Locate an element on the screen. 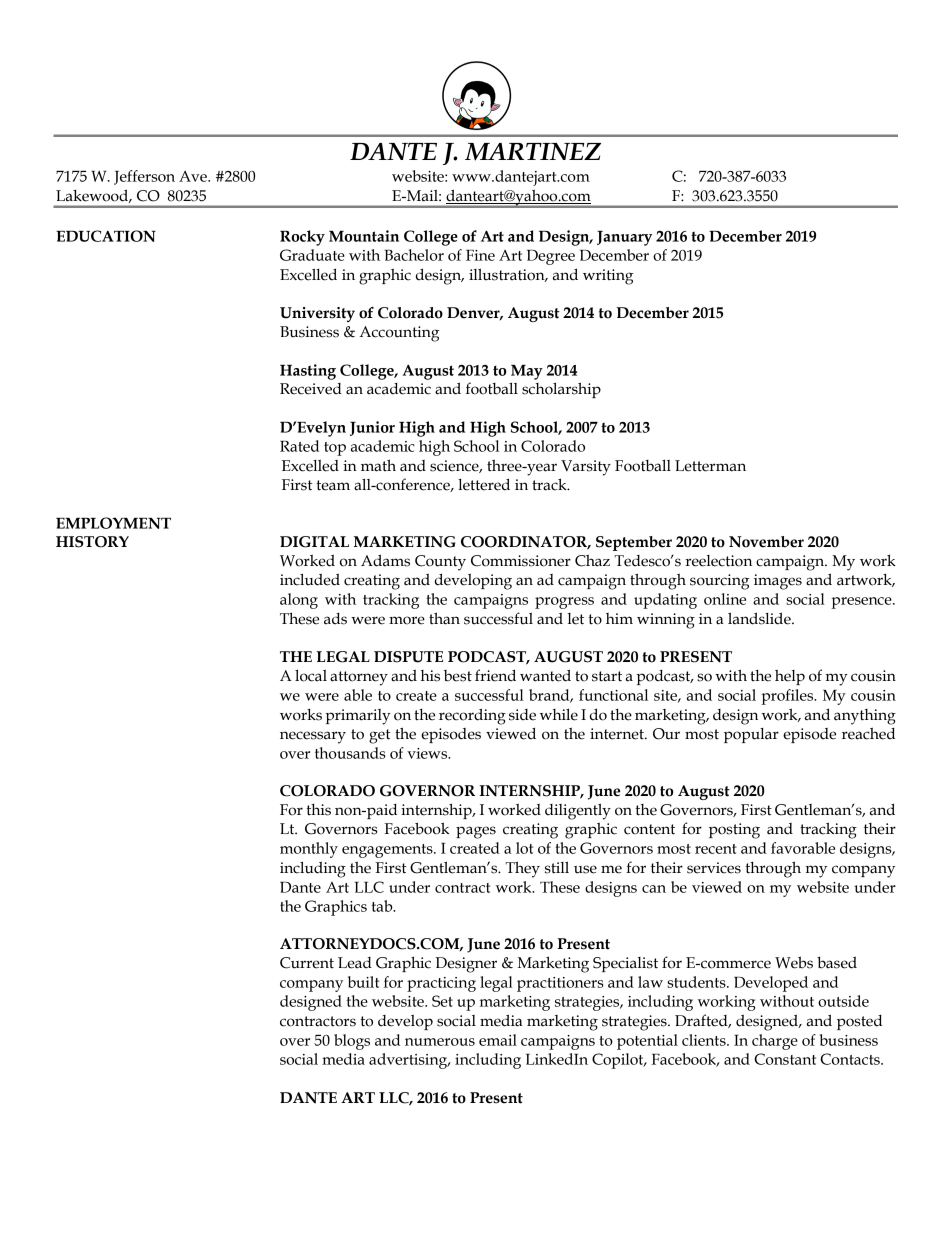 This screenshot has width=952, height=1233. Letterman is located at coordinates (710, 466).
